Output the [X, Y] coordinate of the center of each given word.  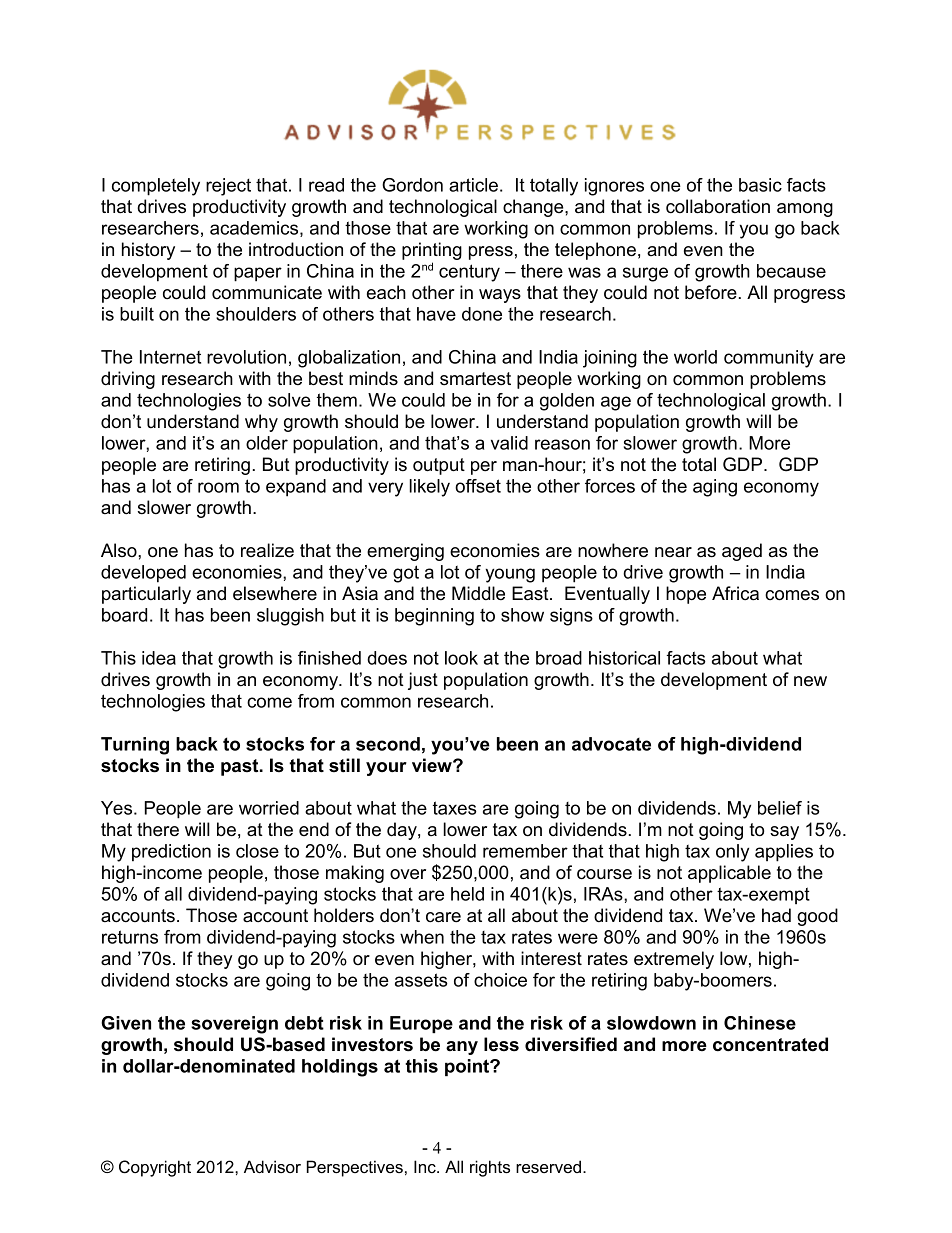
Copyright [155, 1168]
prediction [171, 853]
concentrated [770, 1044]
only [732, 853]
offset [478, 486]
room [218, 487]
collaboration [718, 206]
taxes [455, 808]
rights [490, 1168]
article [473, 185]
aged [742, 552]
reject [228, 187]
